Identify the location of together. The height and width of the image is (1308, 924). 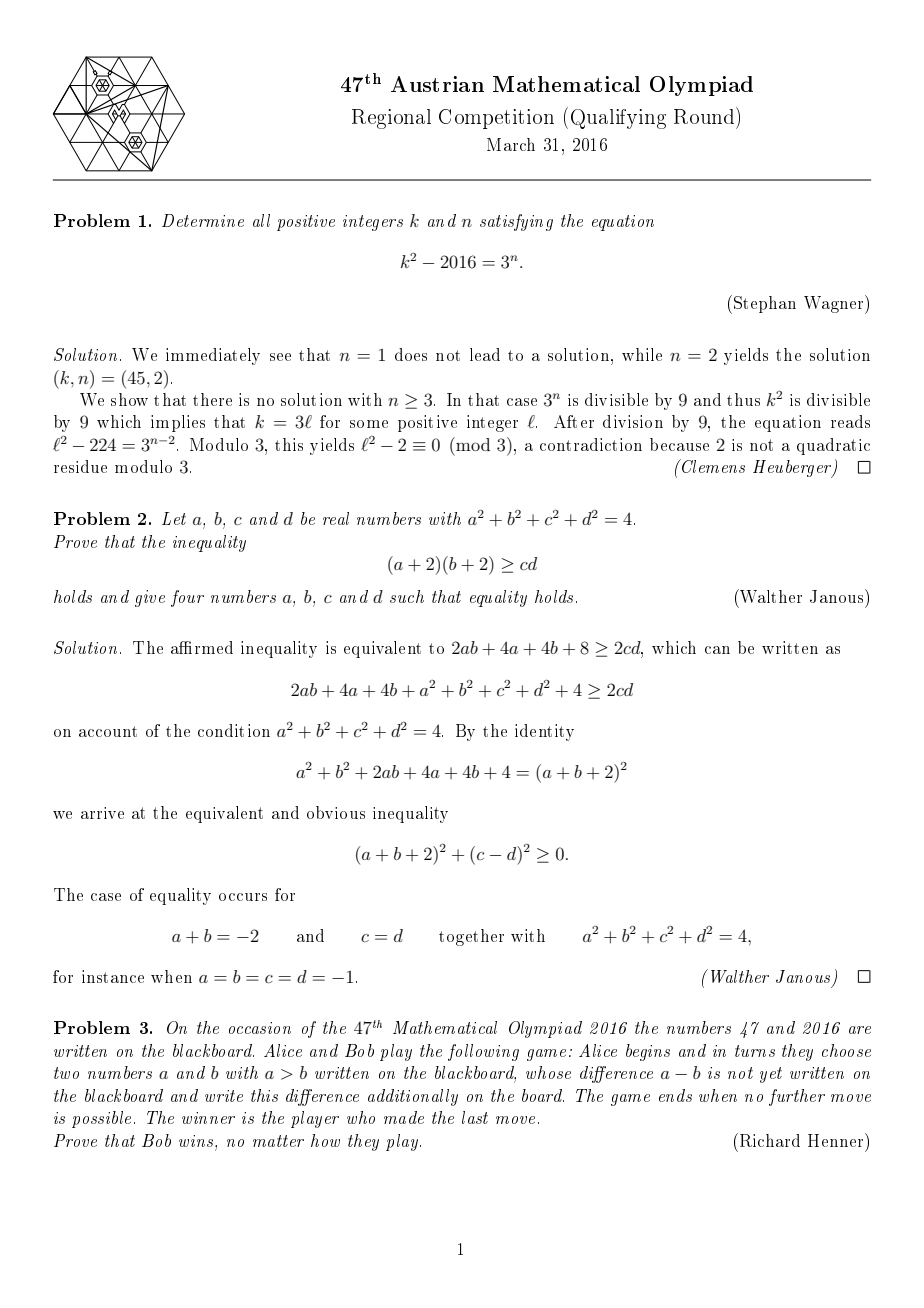
(471, 937).
